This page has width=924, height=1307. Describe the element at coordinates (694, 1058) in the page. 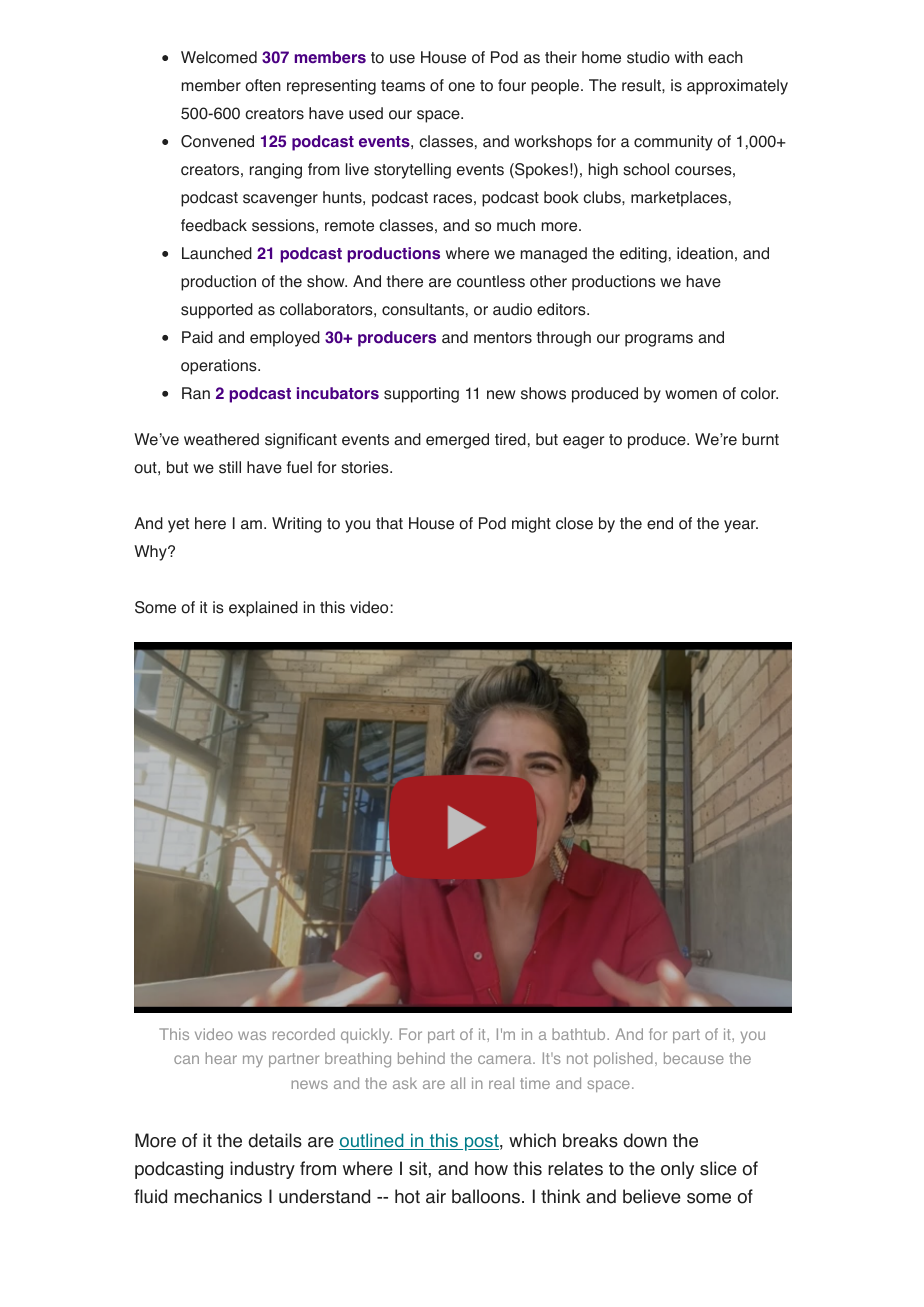

I see `because` at that location.
